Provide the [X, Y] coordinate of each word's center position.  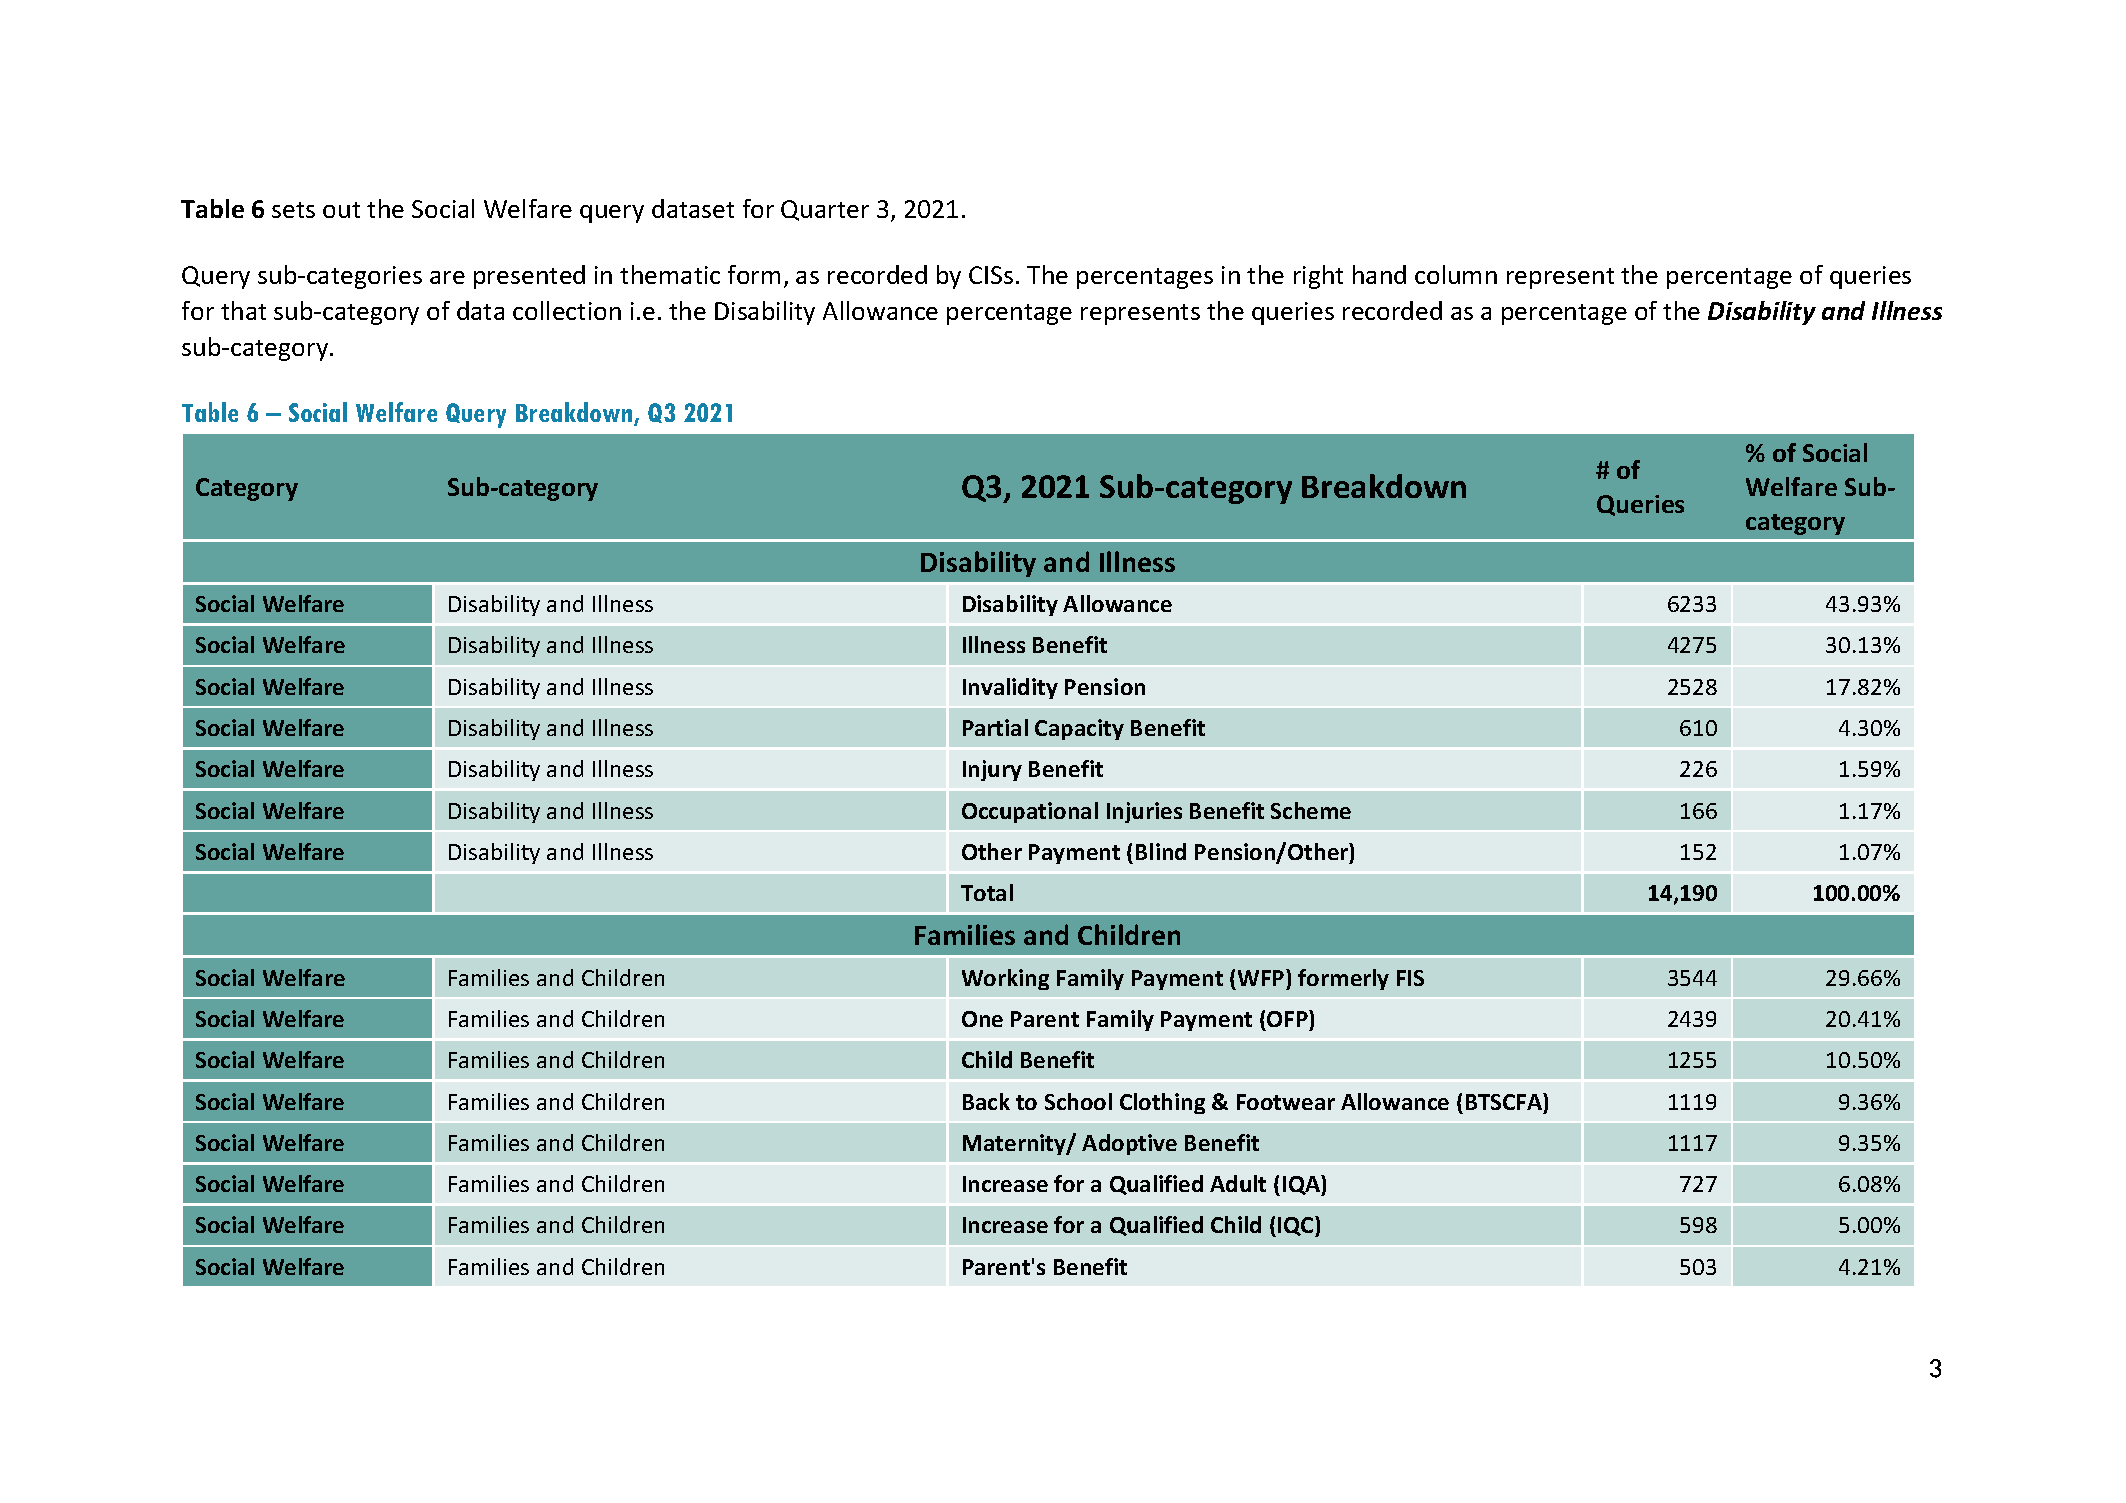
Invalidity [1010, 688]
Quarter [825, 210]
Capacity [1079, 729]
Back [986, 1101]
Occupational [1030, 812]
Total [987, 892]
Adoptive [1129, 1144]
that [243, 310]
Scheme [1311, 810]
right [1318, 277]
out [341, 210]
